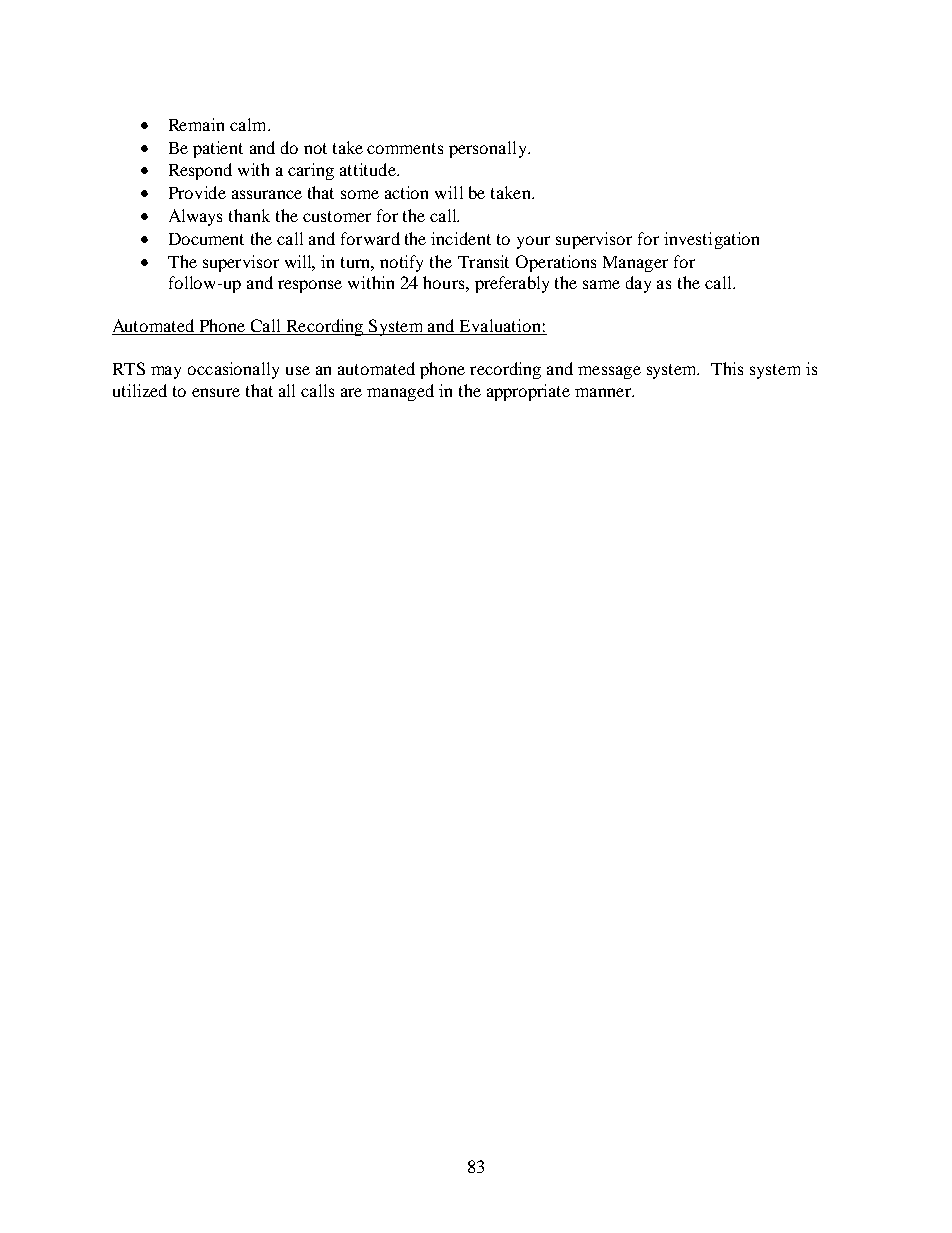  Describe the element at coordinates (310, 286) in the screenshot. I see `response` at that location.
